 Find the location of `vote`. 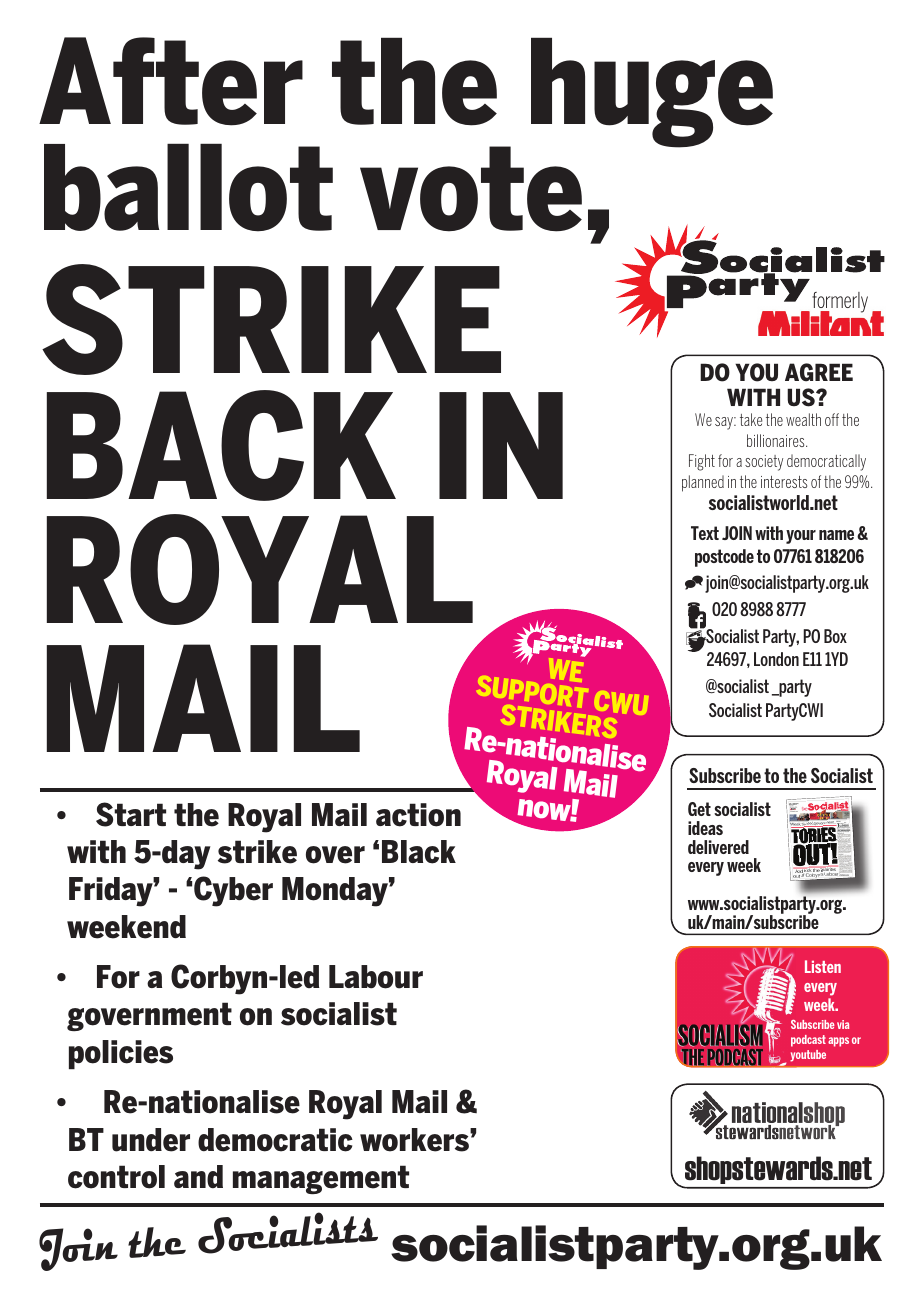

vote is located at coordinates (471, 189).
